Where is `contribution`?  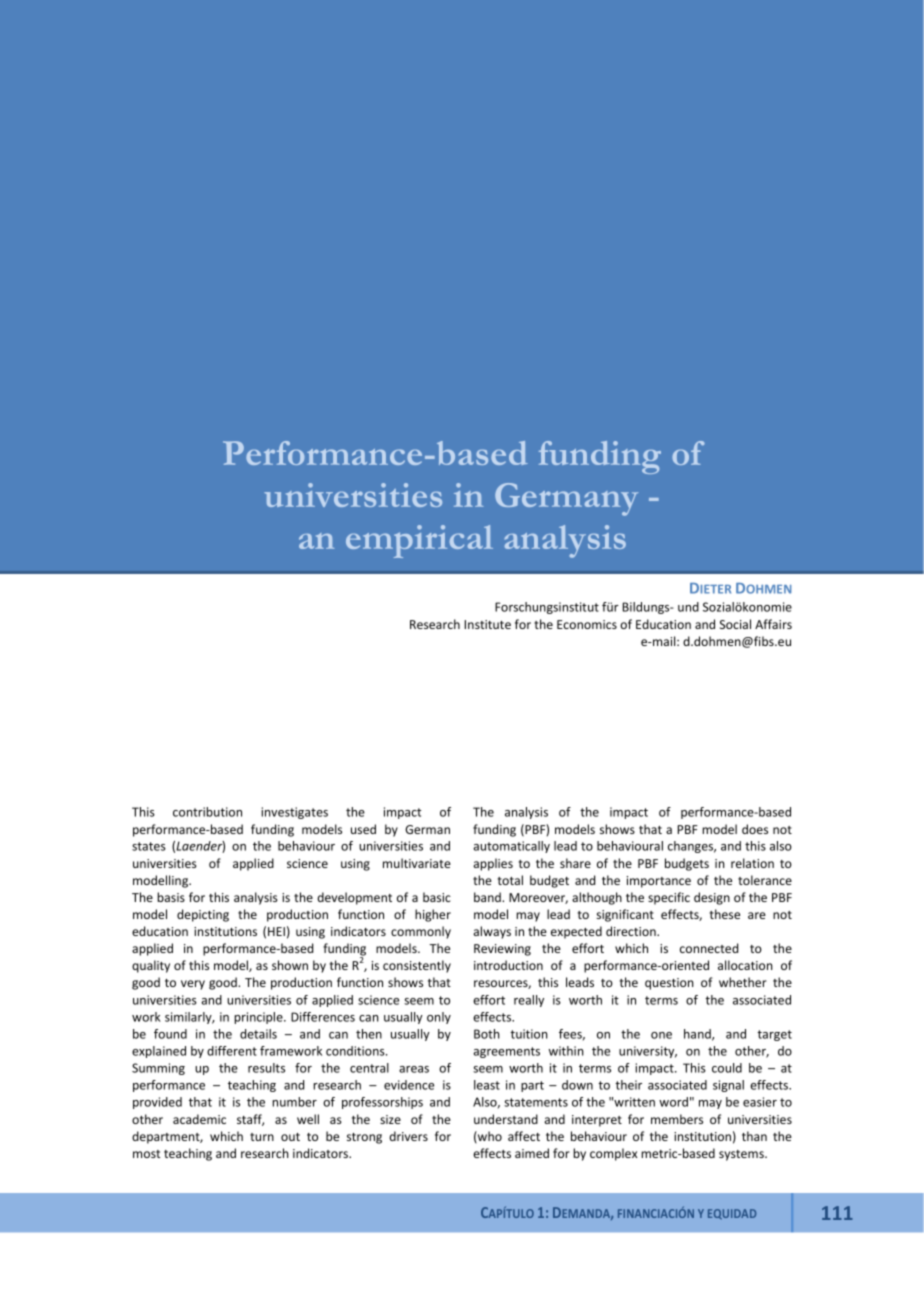 contribution is located at coordinates (207, 812).
